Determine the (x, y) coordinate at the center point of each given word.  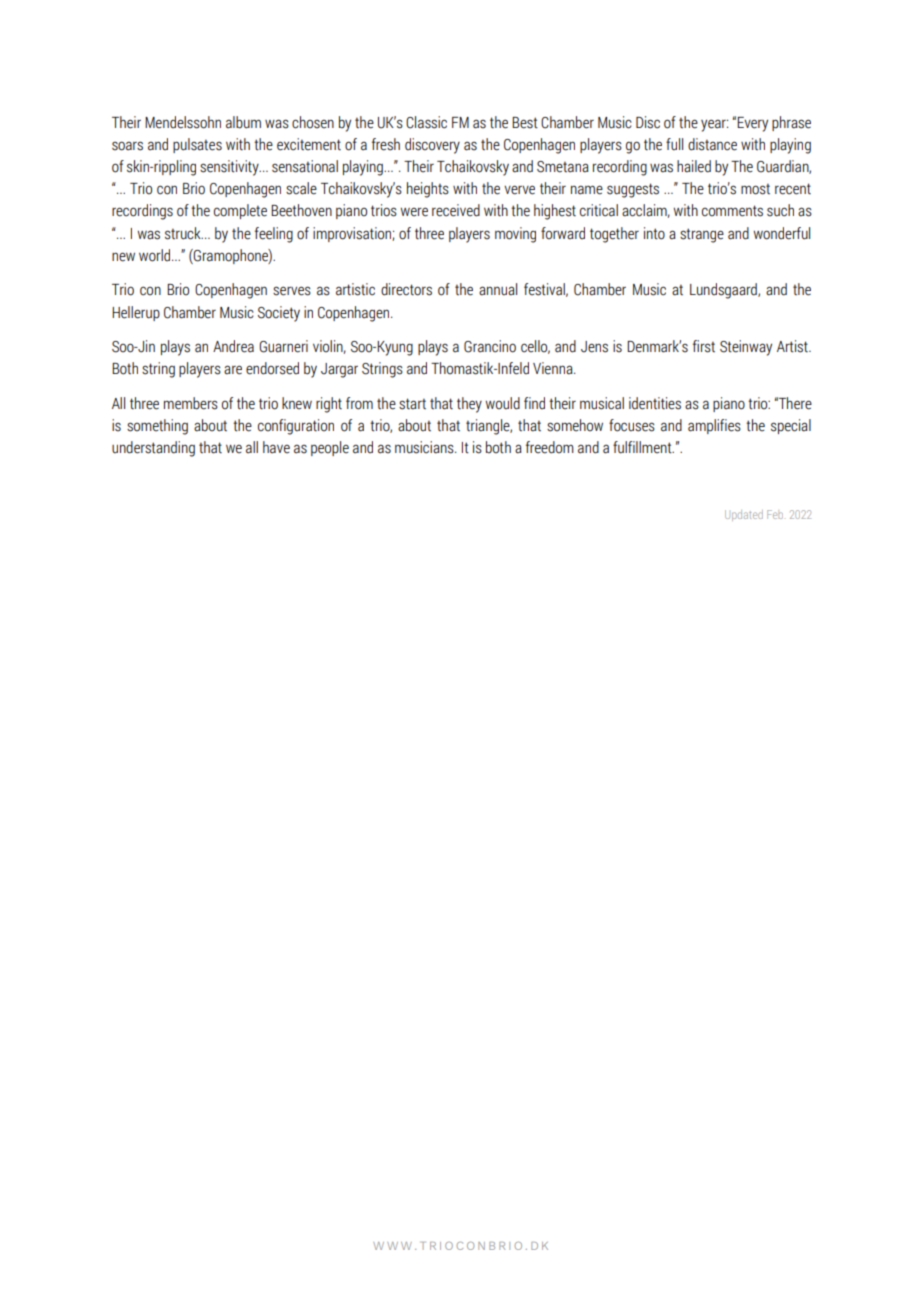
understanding (153, 449)
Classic (426, 122)
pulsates (197, 145)
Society (279, 314)
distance (712, 144)
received (456, 210)
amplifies (714, 426)
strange (702, 235)
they (469, 405)
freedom (550, 447)
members (191, 403)
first (704, 346)
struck (184, 233)
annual (498, 289)
